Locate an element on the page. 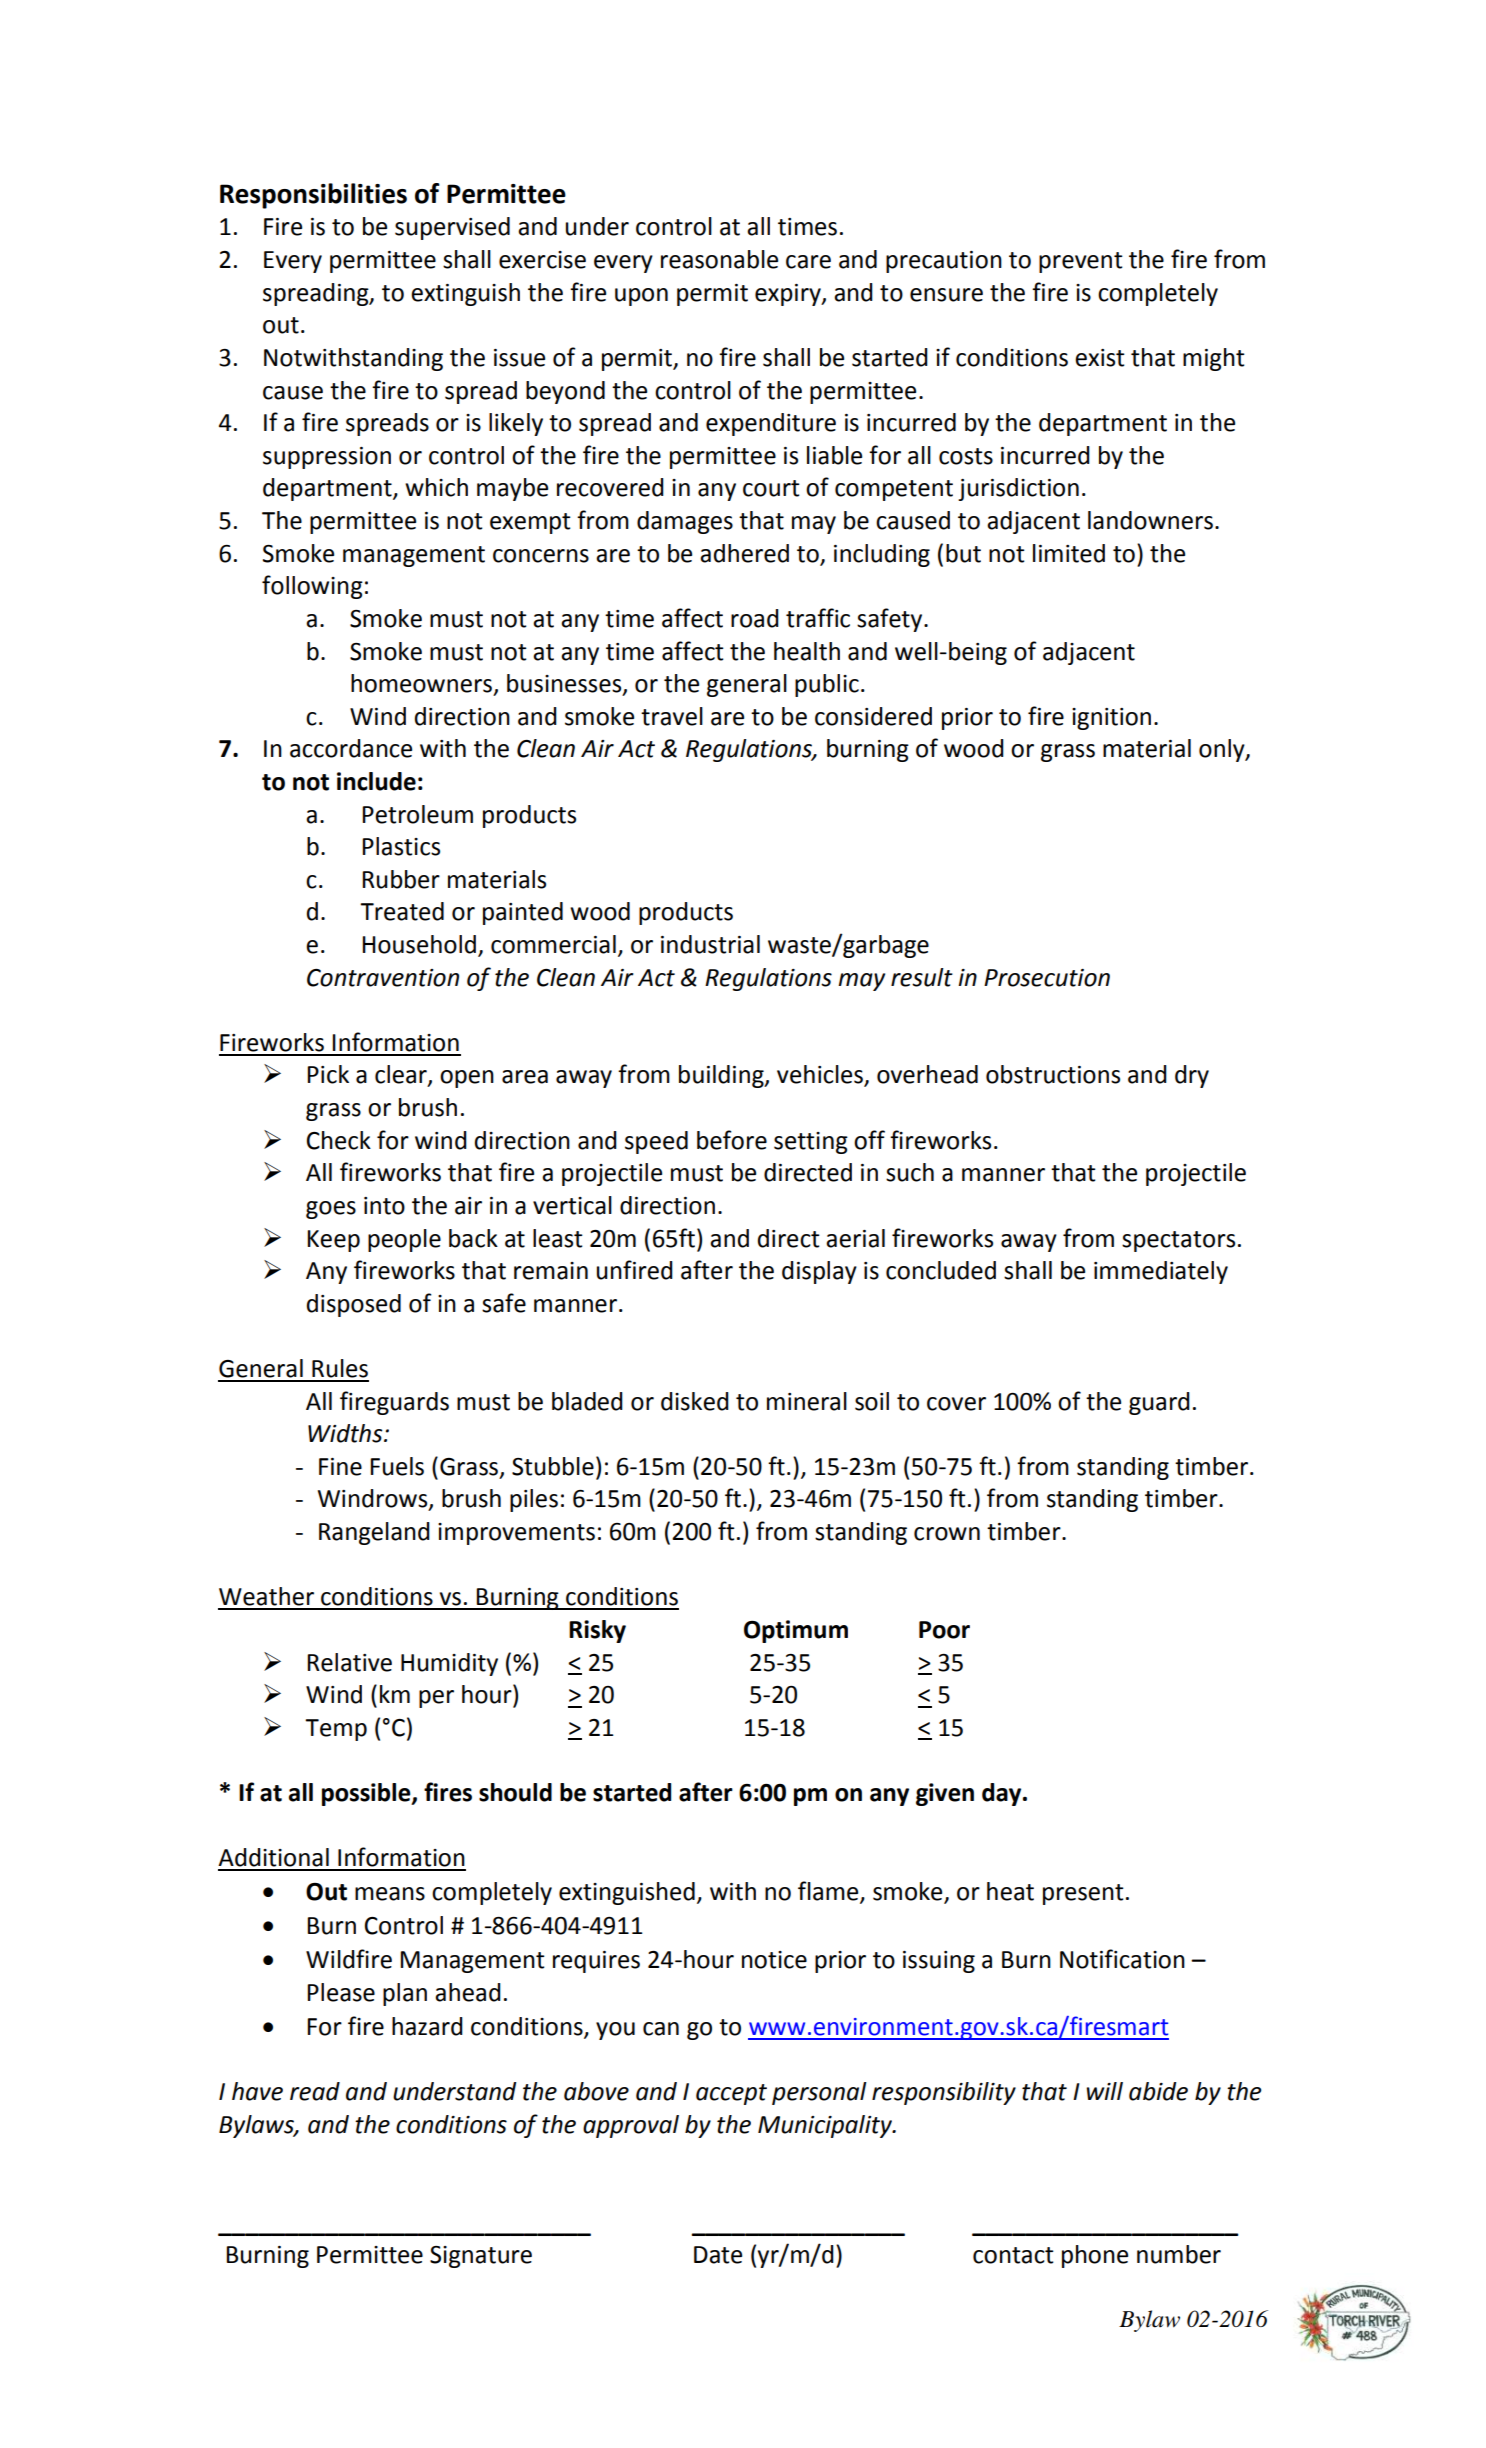  industrial is located at coordinates (710, 944).
